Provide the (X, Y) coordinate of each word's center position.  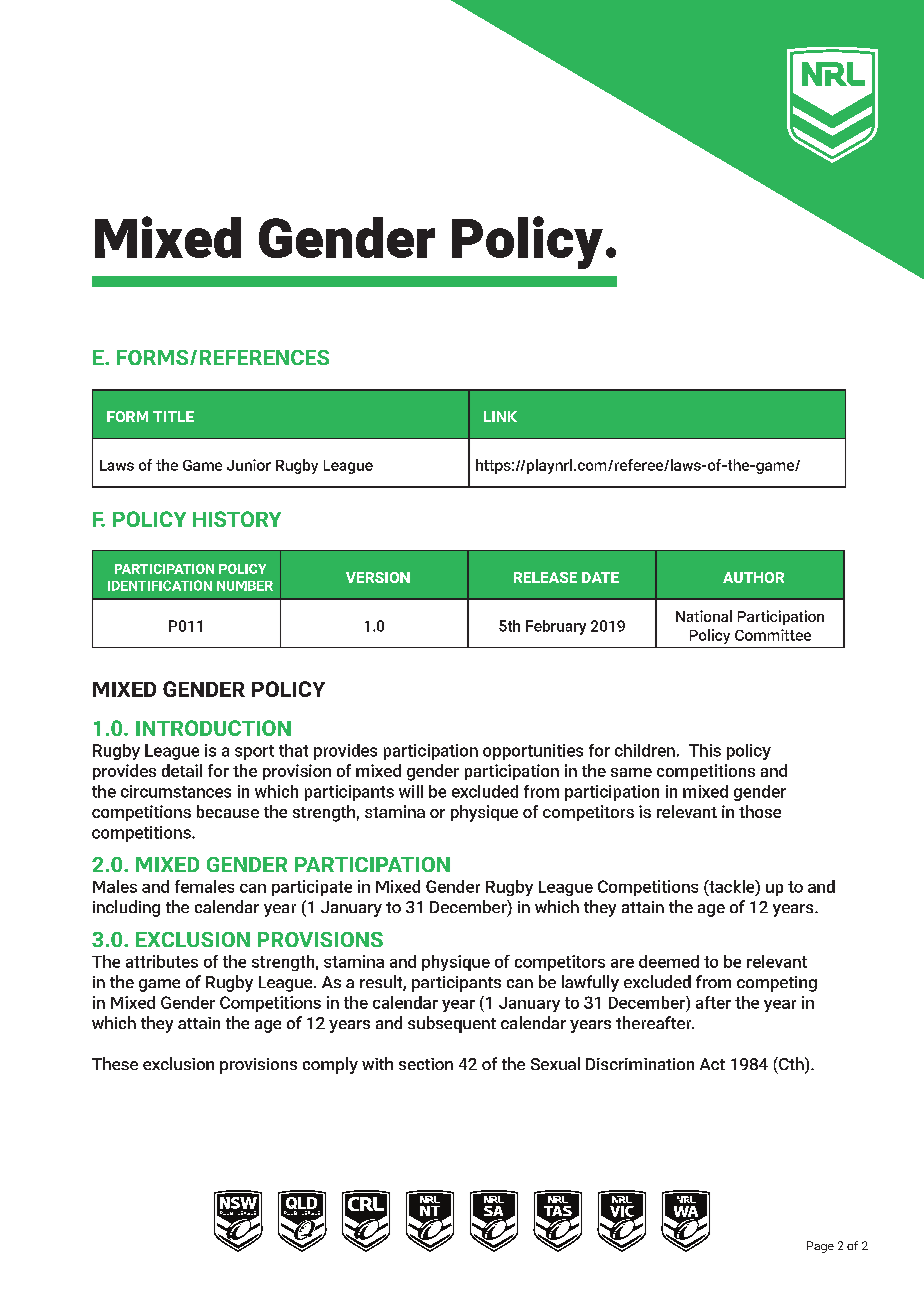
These (115, 1063)
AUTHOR (753, 577)
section (426, 1064)
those (760, 811)
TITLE (173, 416)
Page (820, 1247)
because (228, 811)
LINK (500, 416)
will (411, 791)
